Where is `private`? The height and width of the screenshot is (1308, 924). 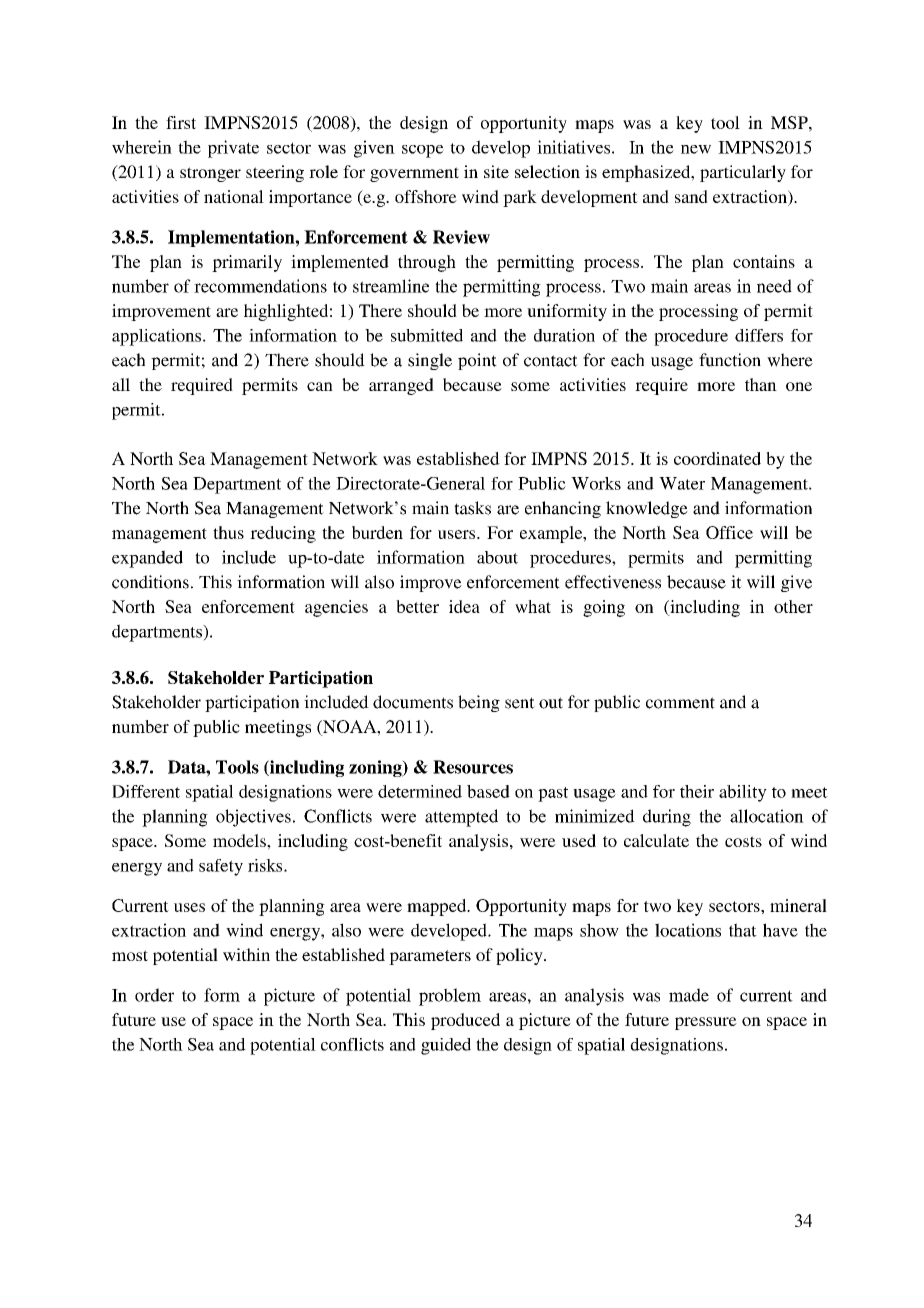 private is located at coordinates (233, 149).
